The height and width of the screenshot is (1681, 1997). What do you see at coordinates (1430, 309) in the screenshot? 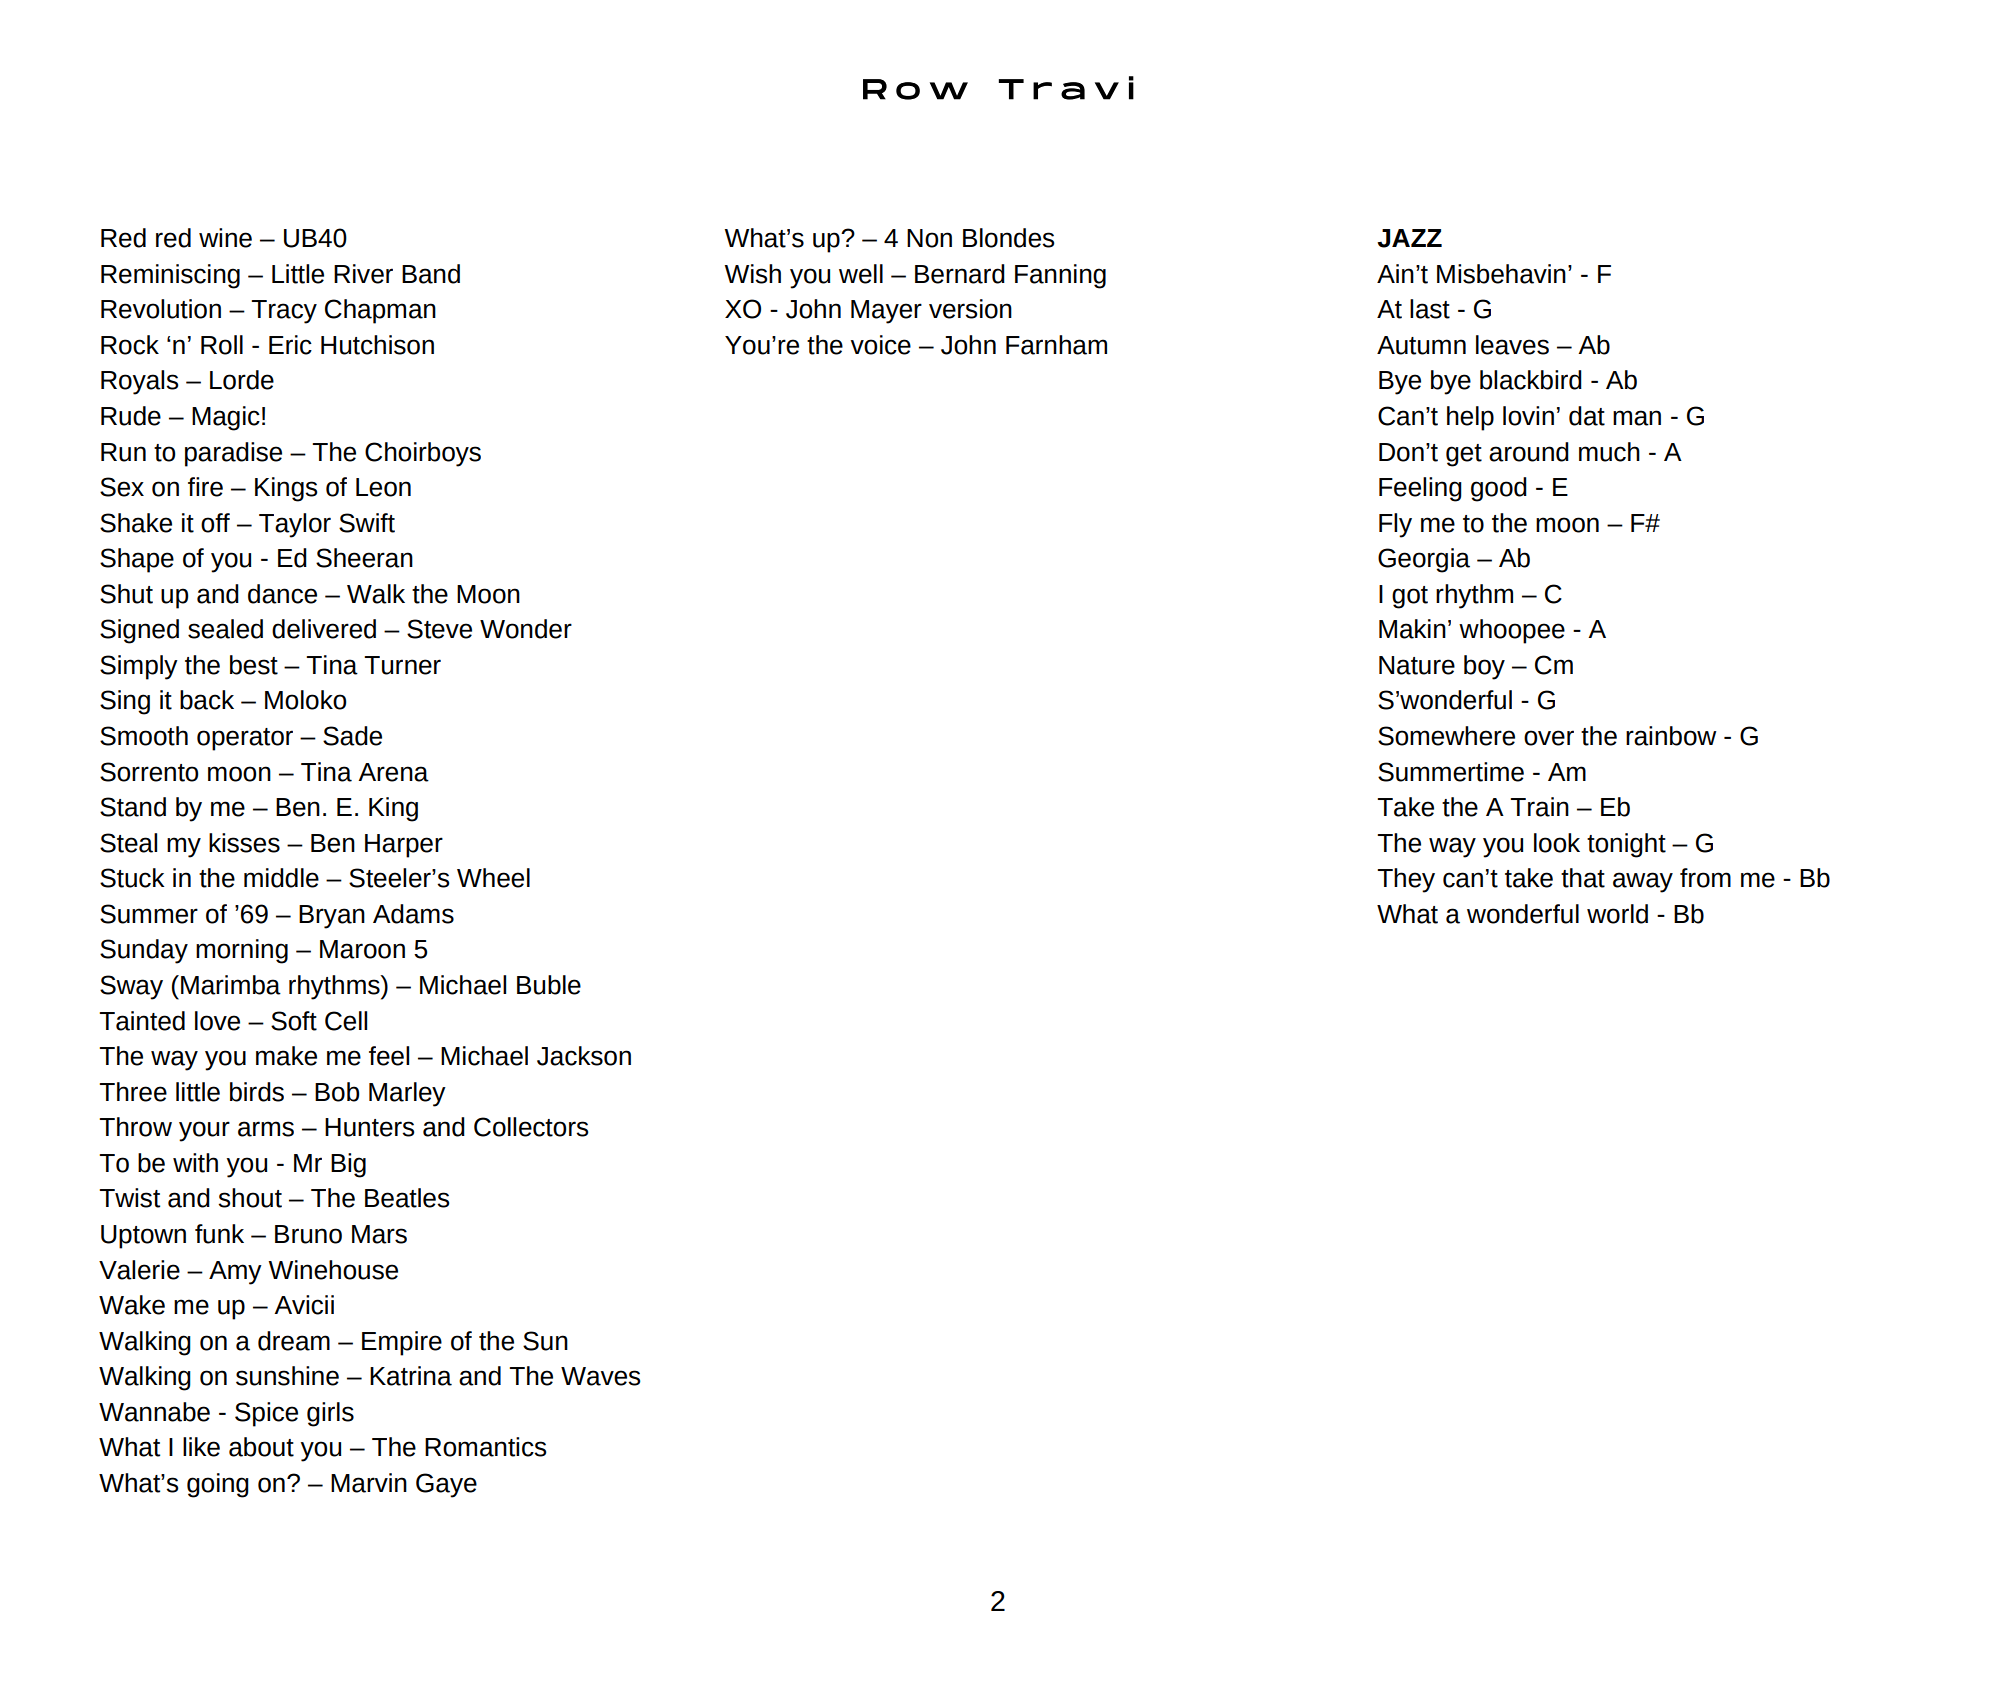
I see `last` at bounding box center [1430, 309].
